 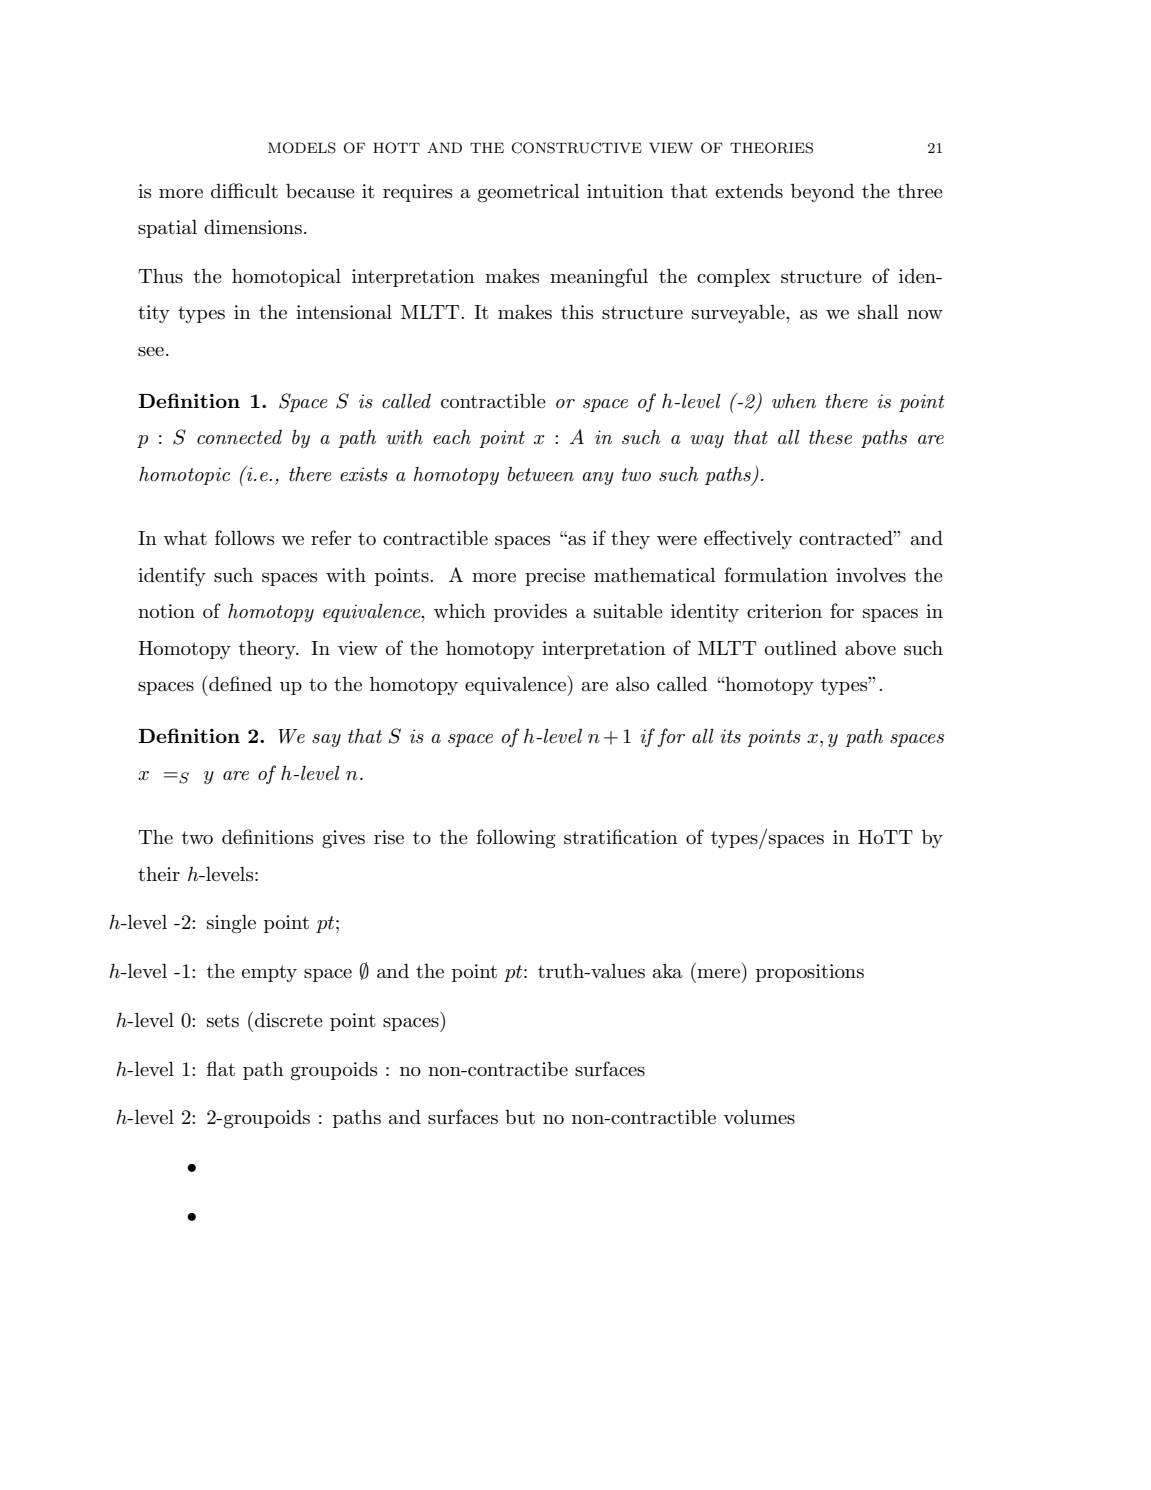 I want to click on flat, so click(x=221, y=1069).
